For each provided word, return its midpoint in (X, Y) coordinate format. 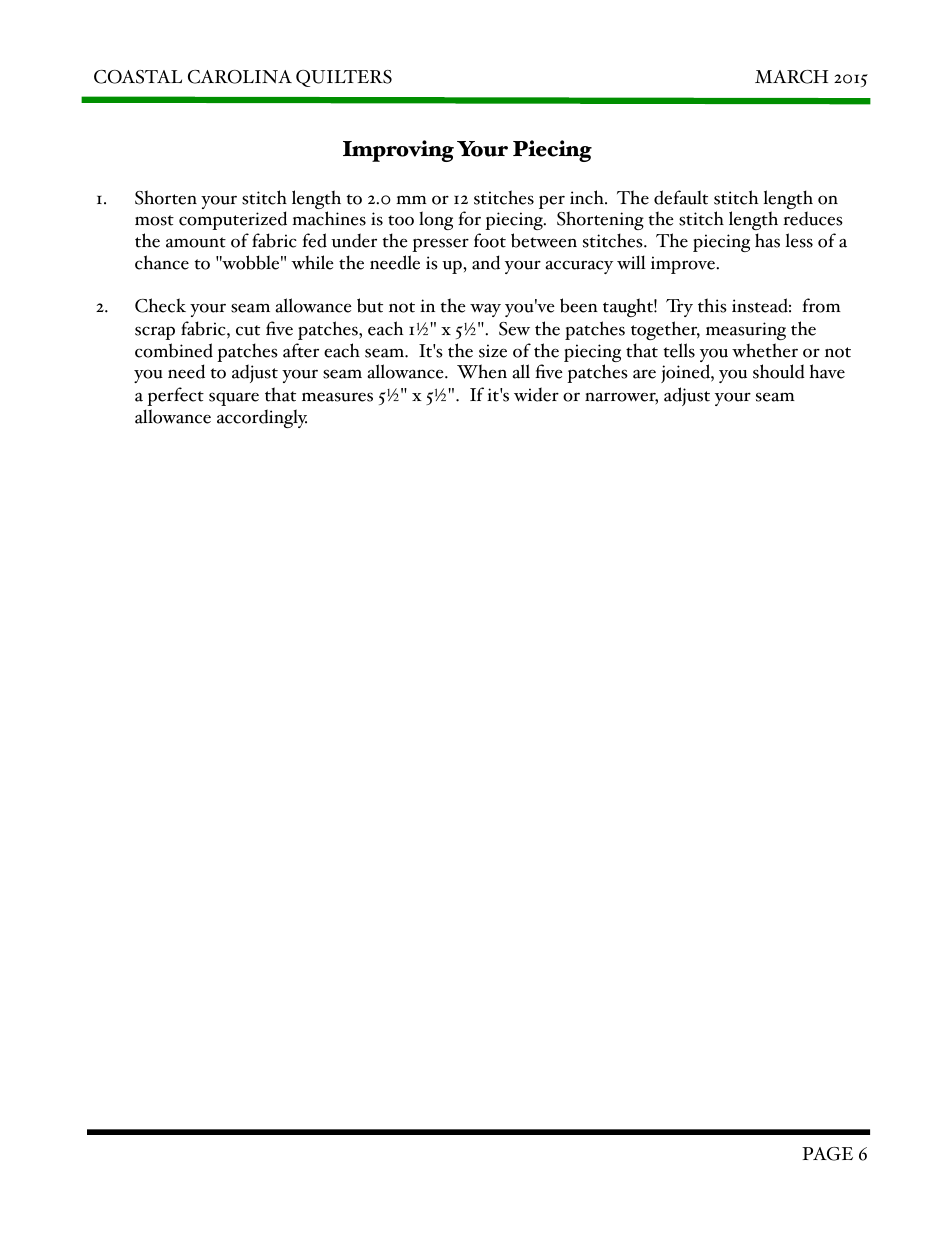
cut (248, 330)
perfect (175, 396)
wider (536, 394)
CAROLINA (240, 77)
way (485, 310)
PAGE (827, 1154)
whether (765, 350)
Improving (398, 151)
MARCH (791, 77)
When (482, 371)
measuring (746, 331)
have (827, 371)
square (234, 399)
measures (337, 397)
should (779, 371)
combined (174, 350)
